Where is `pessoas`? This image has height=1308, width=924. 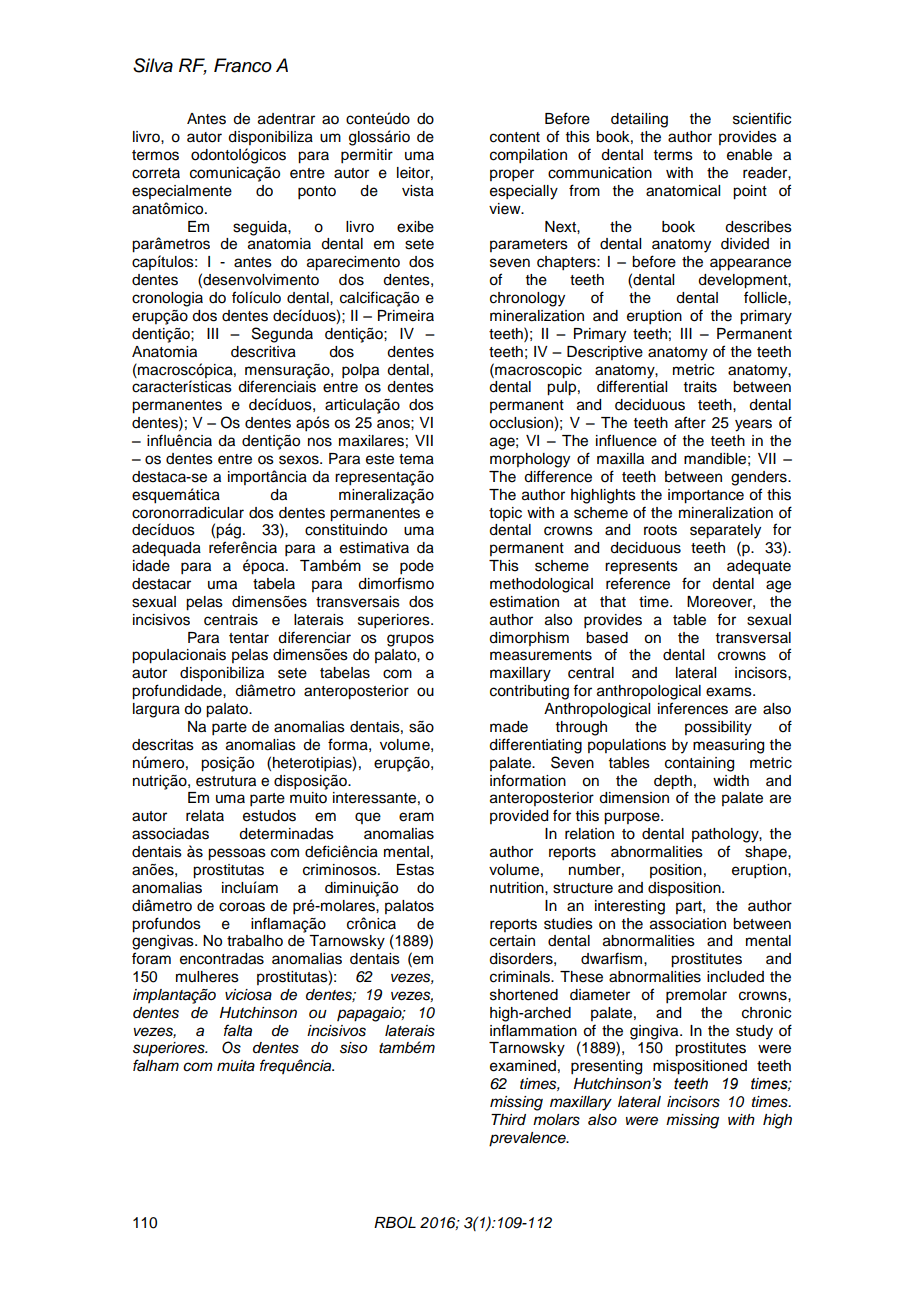
pessoas is located at coordinates (237, 854).
